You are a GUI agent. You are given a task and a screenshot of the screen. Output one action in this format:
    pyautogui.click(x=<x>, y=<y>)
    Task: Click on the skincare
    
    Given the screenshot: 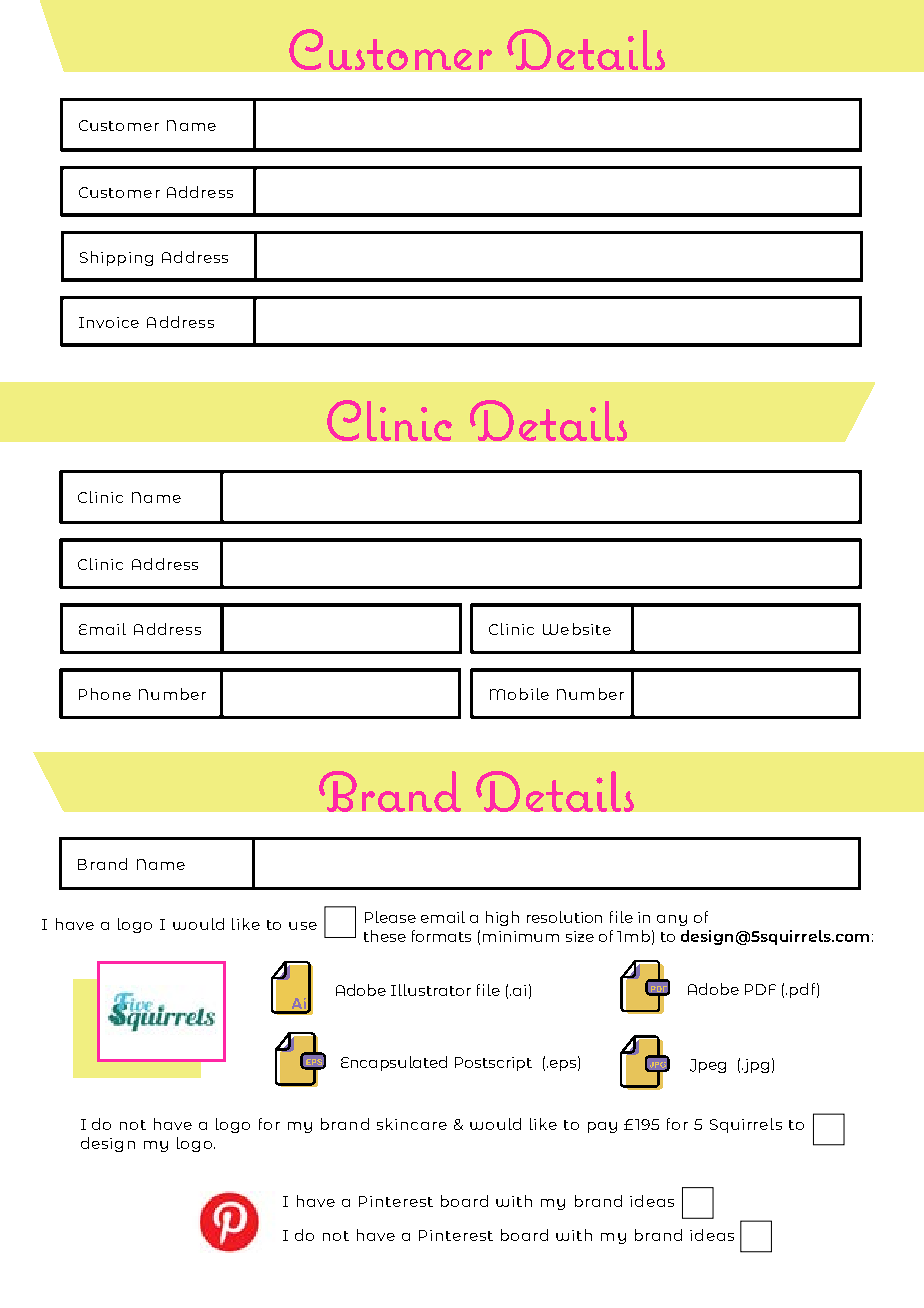 What is the action you would take?
    pyautogui.click(x=412, y=1124)
